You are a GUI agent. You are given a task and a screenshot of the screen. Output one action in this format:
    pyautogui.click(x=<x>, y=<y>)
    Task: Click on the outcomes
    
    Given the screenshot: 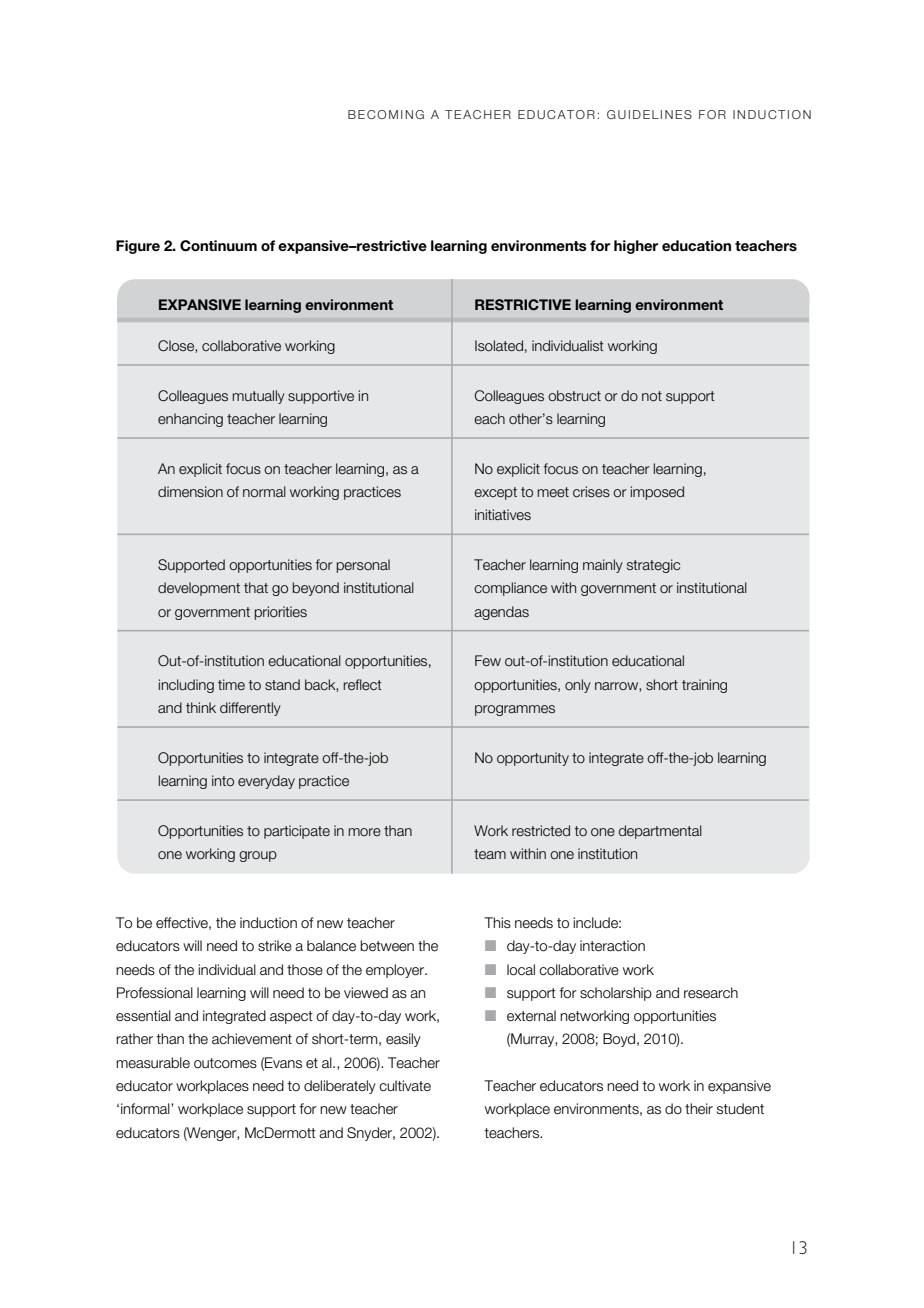 What is the action you would take?
    pyautogui.click(x=225, y=1063)
